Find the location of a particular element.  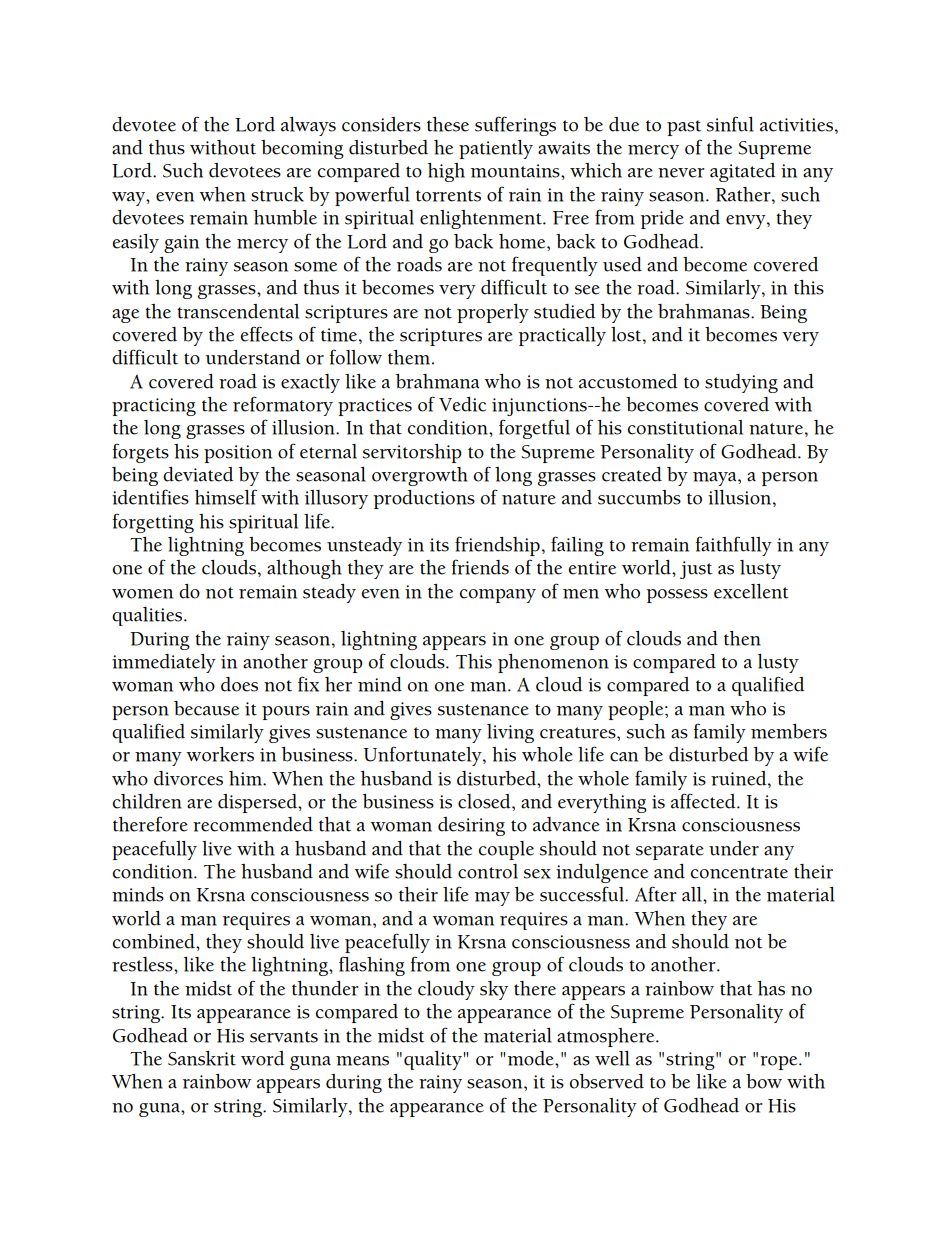

because is located at coordinates (206, 708).
